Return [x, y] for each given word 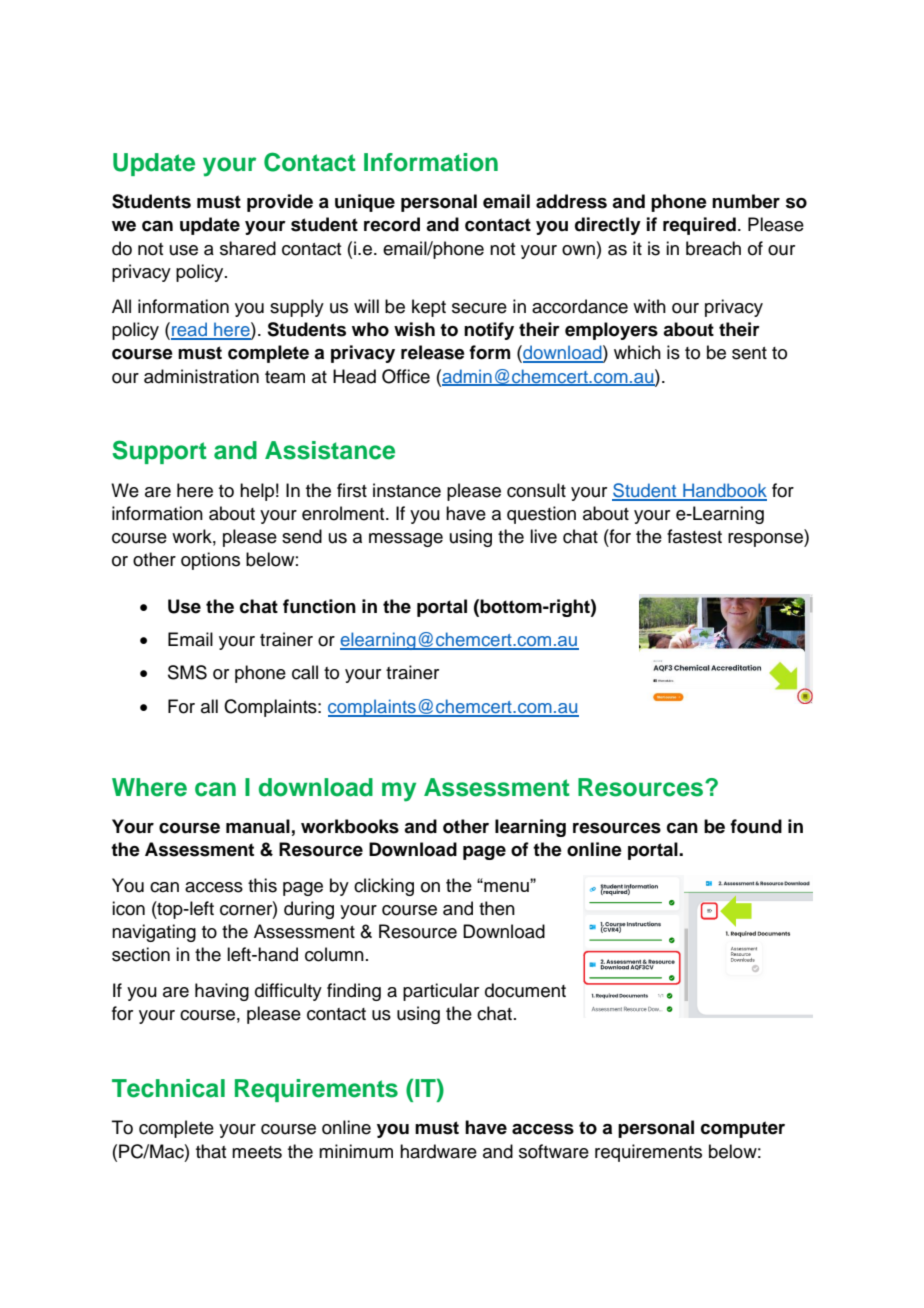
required [699, 226]
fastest [694, 536]
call [305, 672]
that [211, 1151]
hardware [438, 1151]
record [392, 224]
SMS [187, 672]
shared [248, 248]
